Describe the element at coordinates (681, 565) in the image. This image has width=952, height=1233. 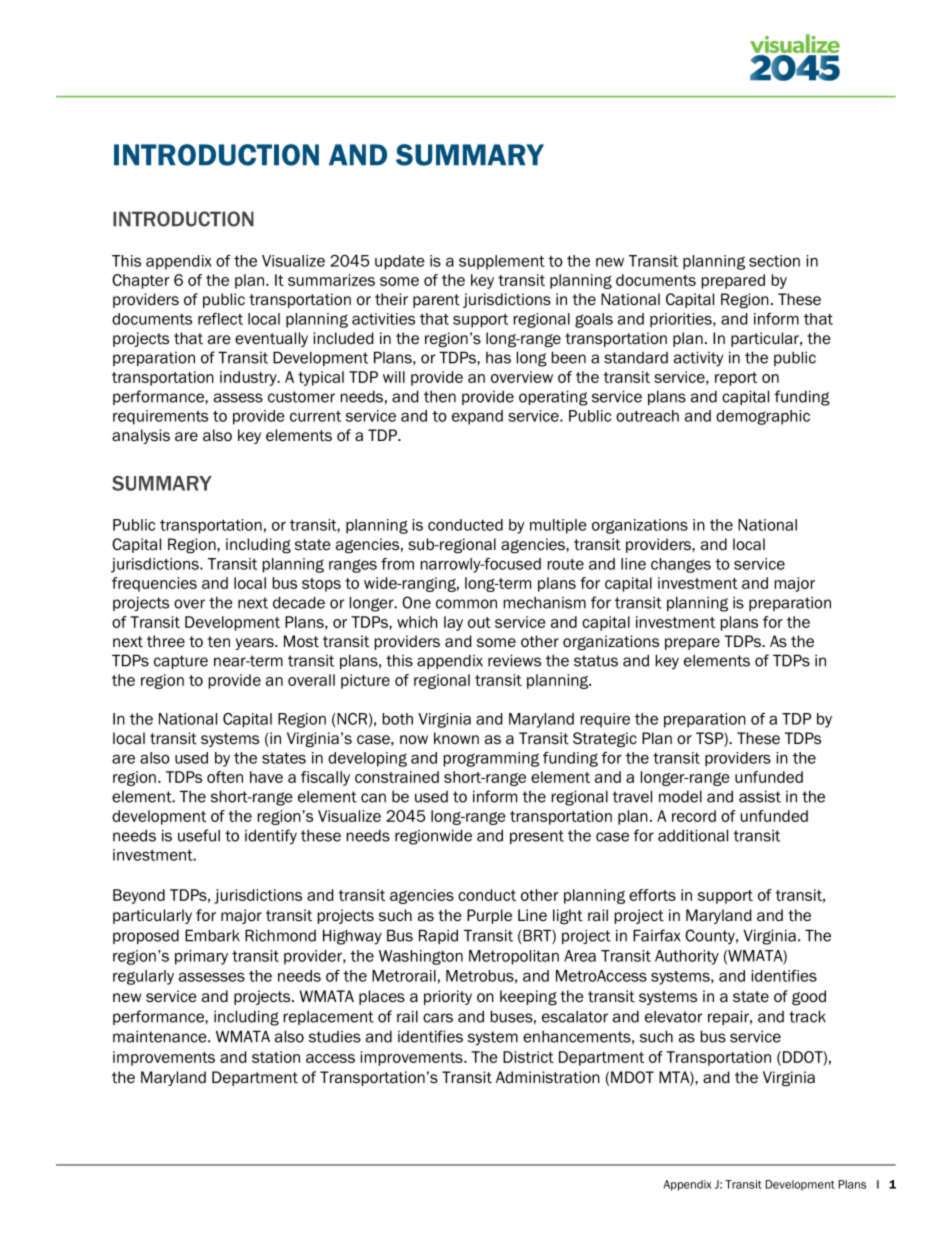
I see `changes` at that location.
